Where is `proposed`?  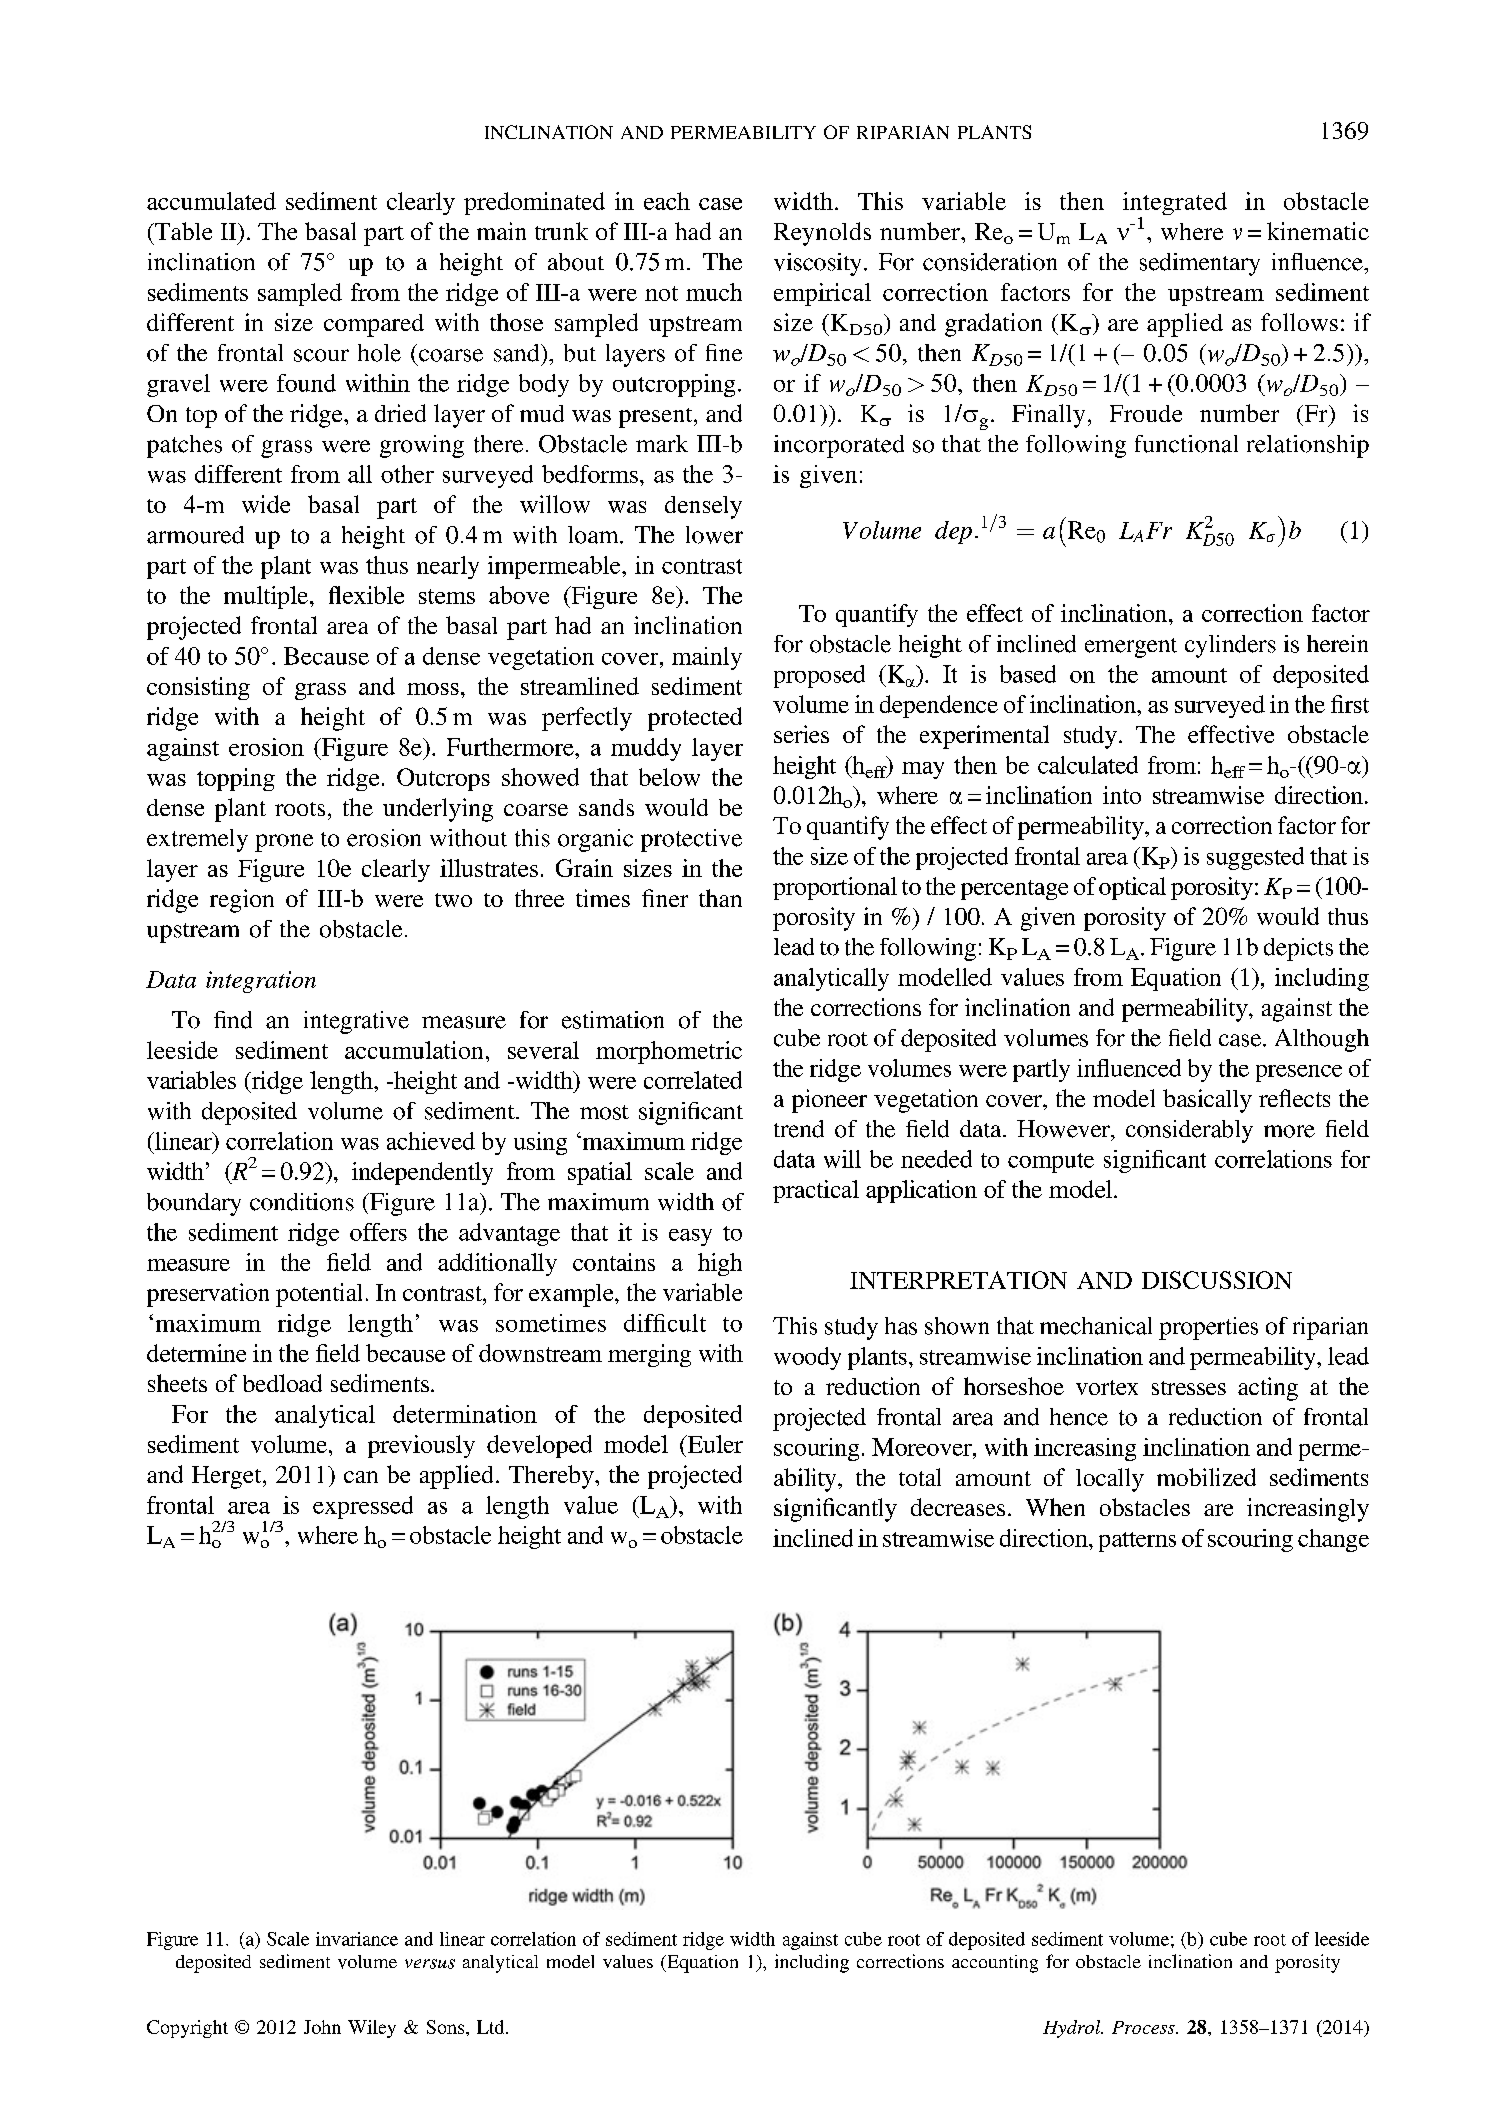
proposed is located at coordinates (819, 676).
